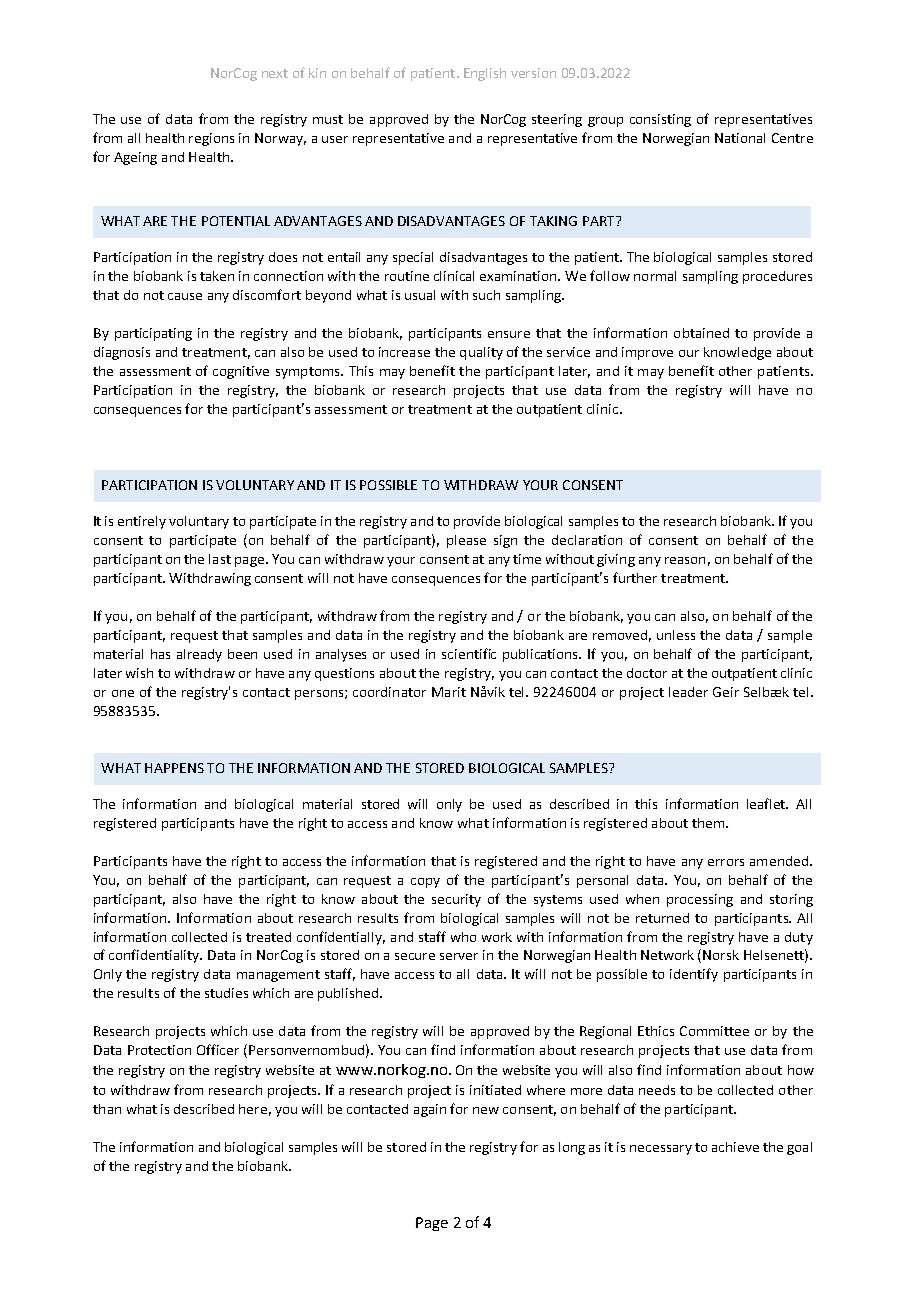  What do you see at coordinates (211, 139) in the page?
I see `regions` at bounding box center [211, 139].
